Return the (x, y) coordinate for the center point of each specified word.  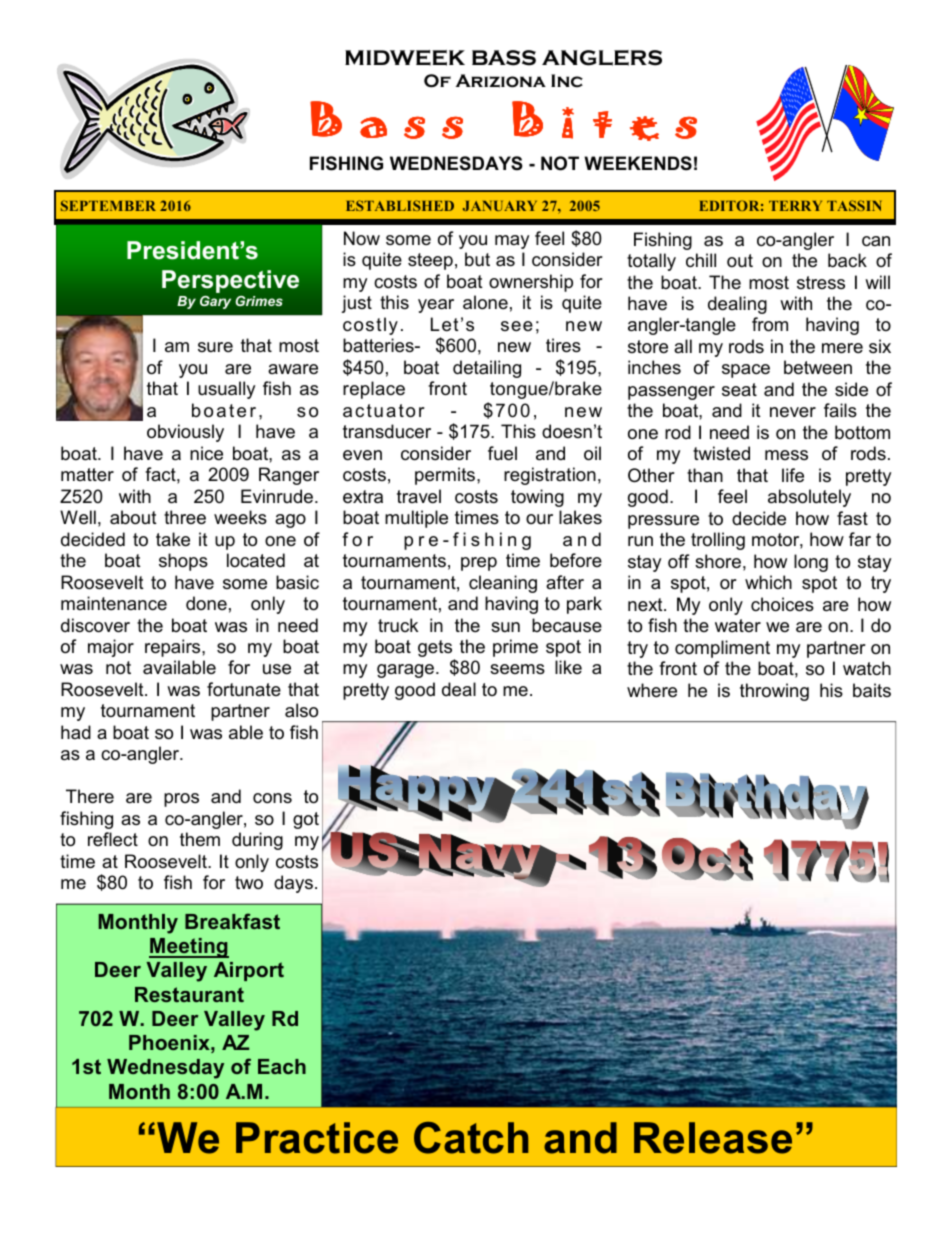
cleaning (503, 584)
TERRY (795, 206)
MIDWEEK (405, 58)
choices (782, 604)
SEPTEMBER (108, 205)
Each (282, 1066)
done (206, 603)
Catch (471, 1138)
